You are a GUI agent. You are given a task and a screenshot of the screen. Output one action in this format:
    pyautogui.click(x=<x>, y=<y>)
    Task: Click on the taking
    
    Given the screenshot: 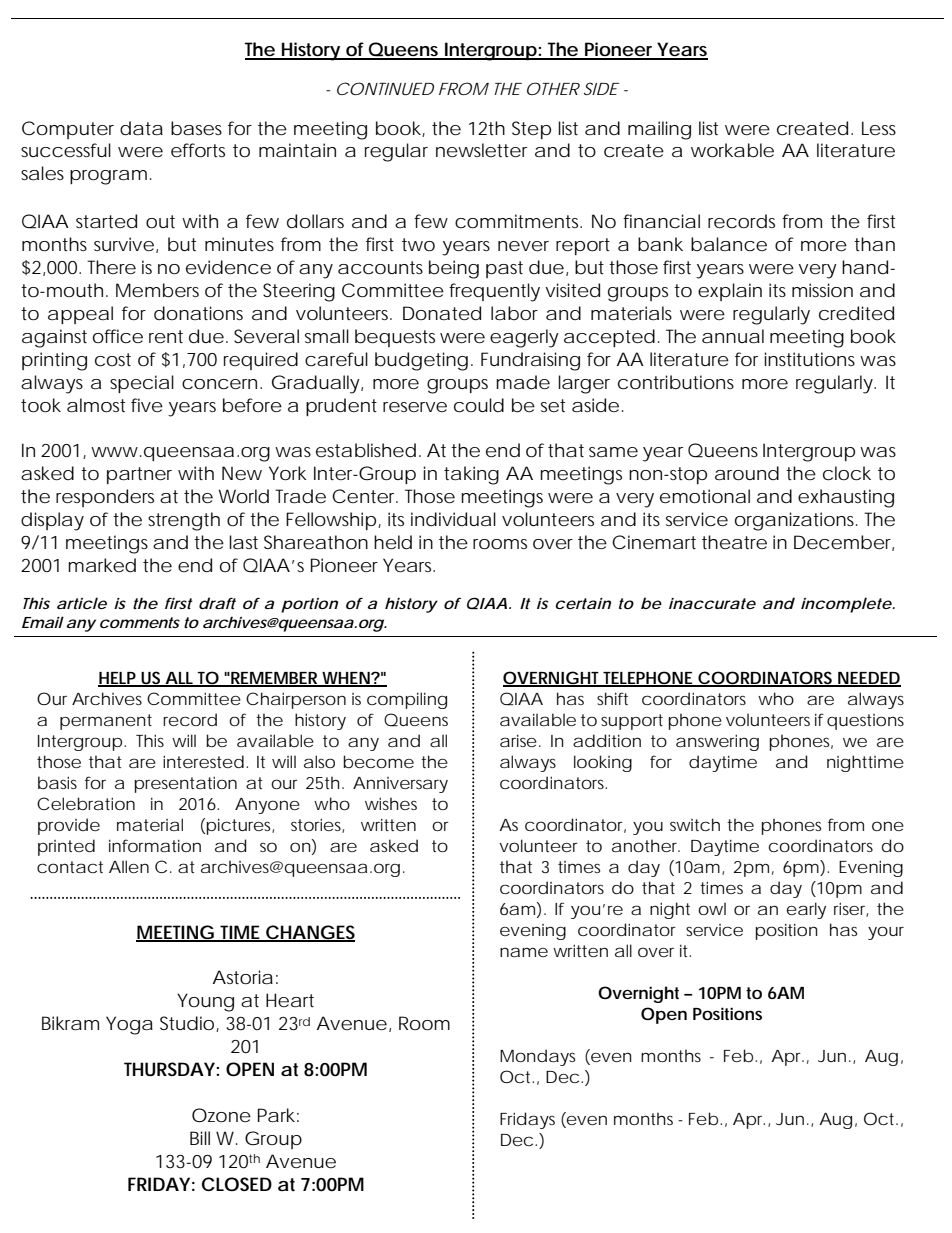 What is the action you would take?
    pyautogui.click(x=471, y=475)
